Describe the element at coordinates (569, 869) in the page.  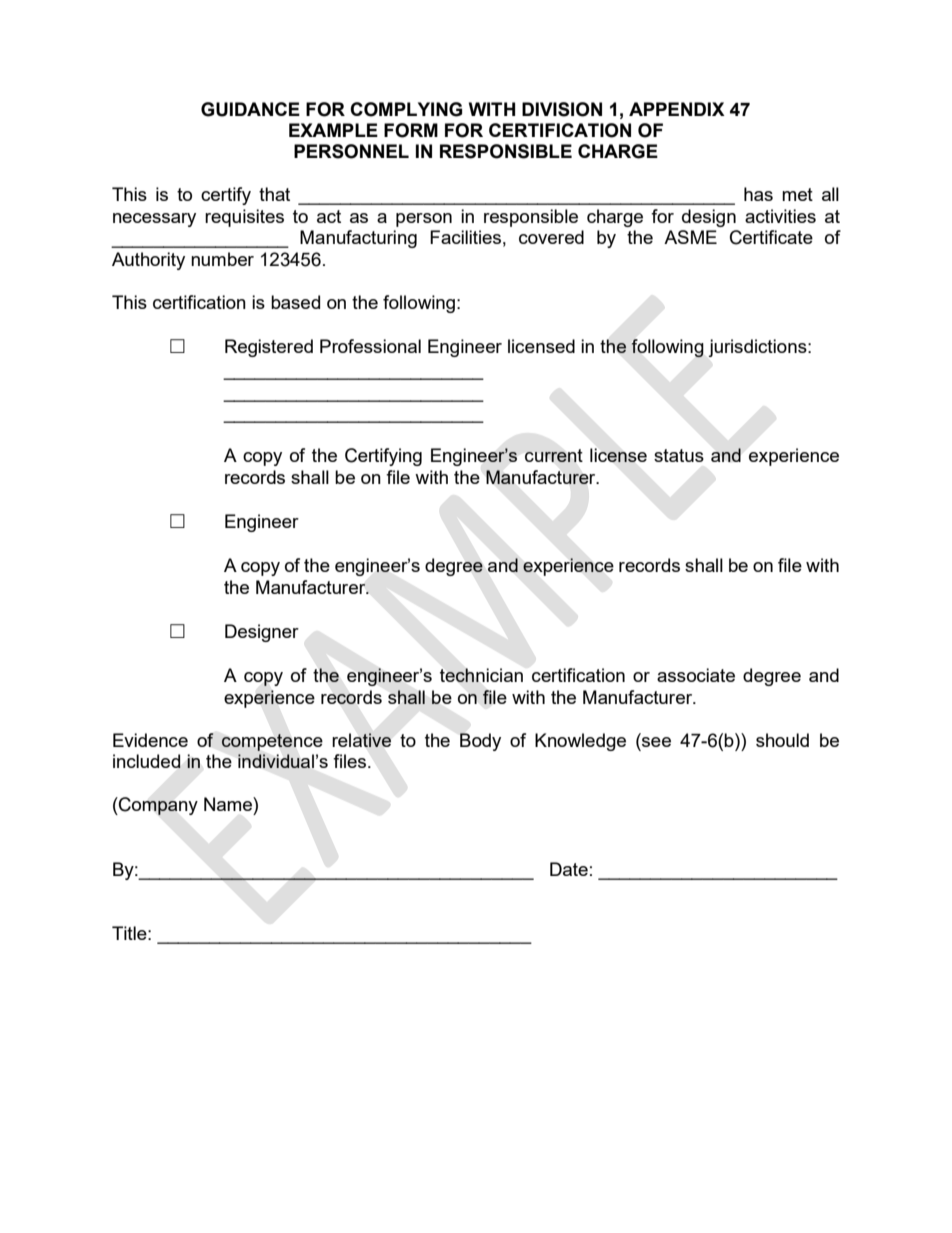
I see `Date` at that location.
